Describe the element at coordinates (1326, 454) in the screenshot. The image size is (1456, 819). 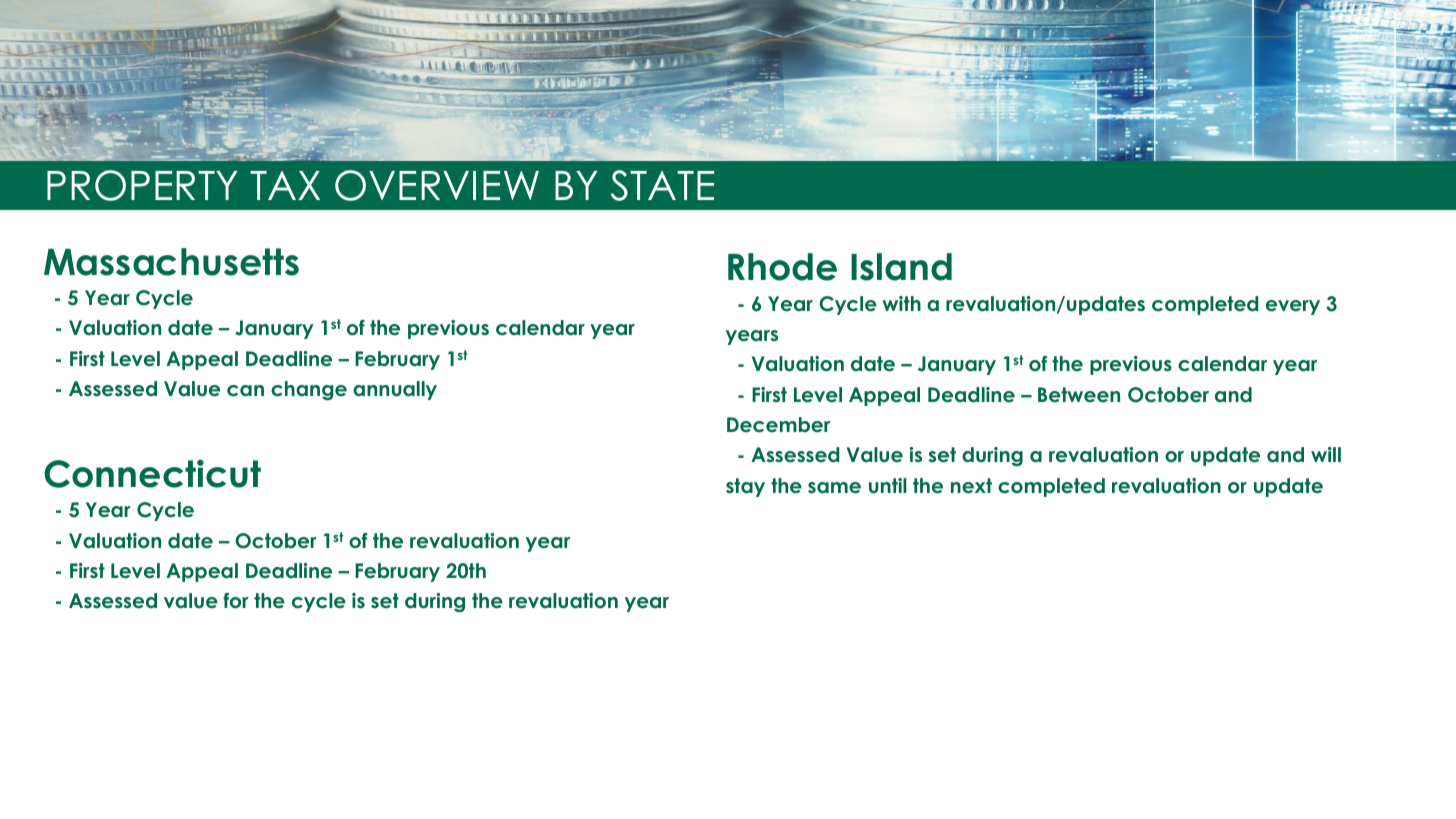
I see `will` at that location.
